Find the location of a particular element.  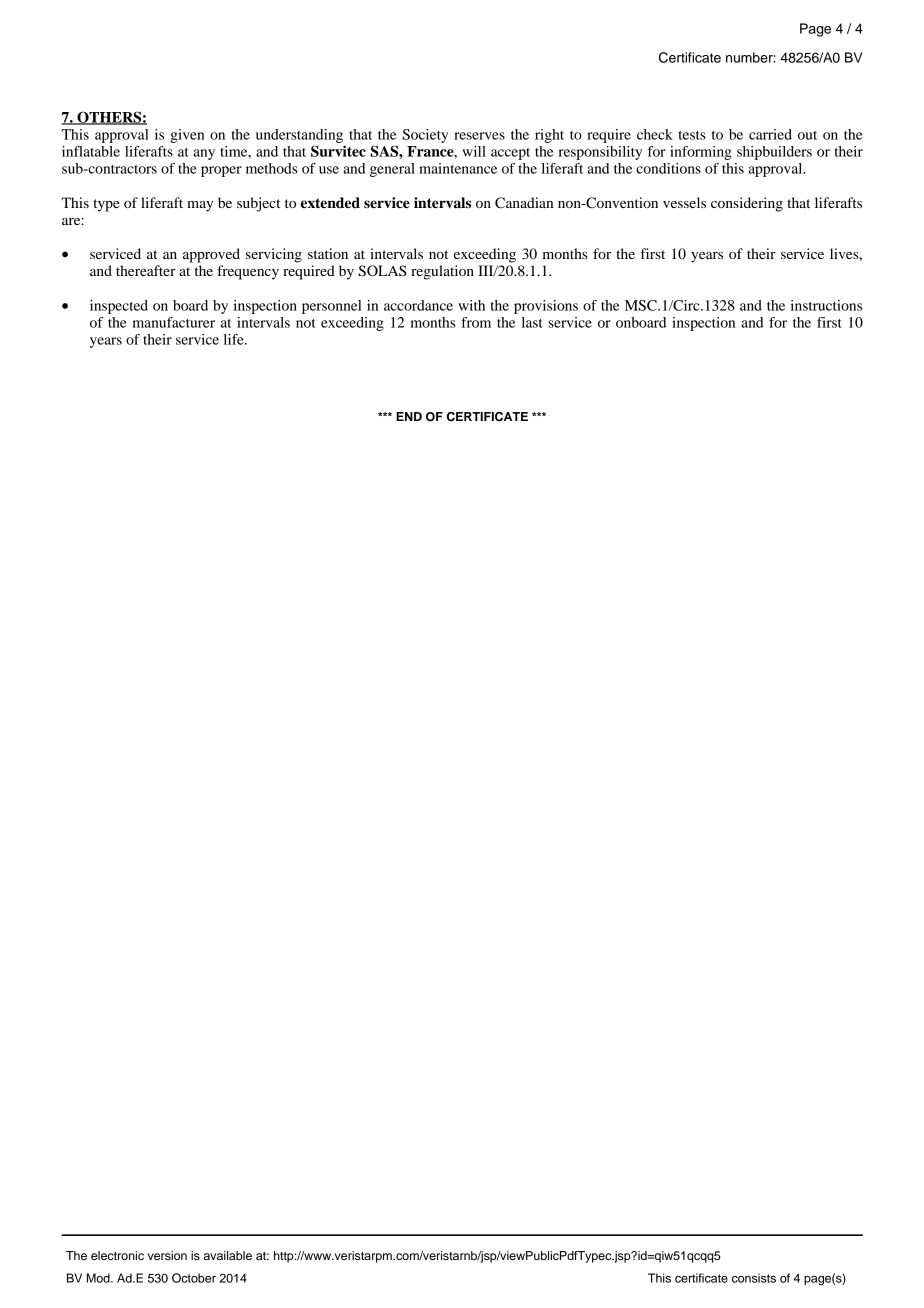

version is located at coordinates (167, 1255).
